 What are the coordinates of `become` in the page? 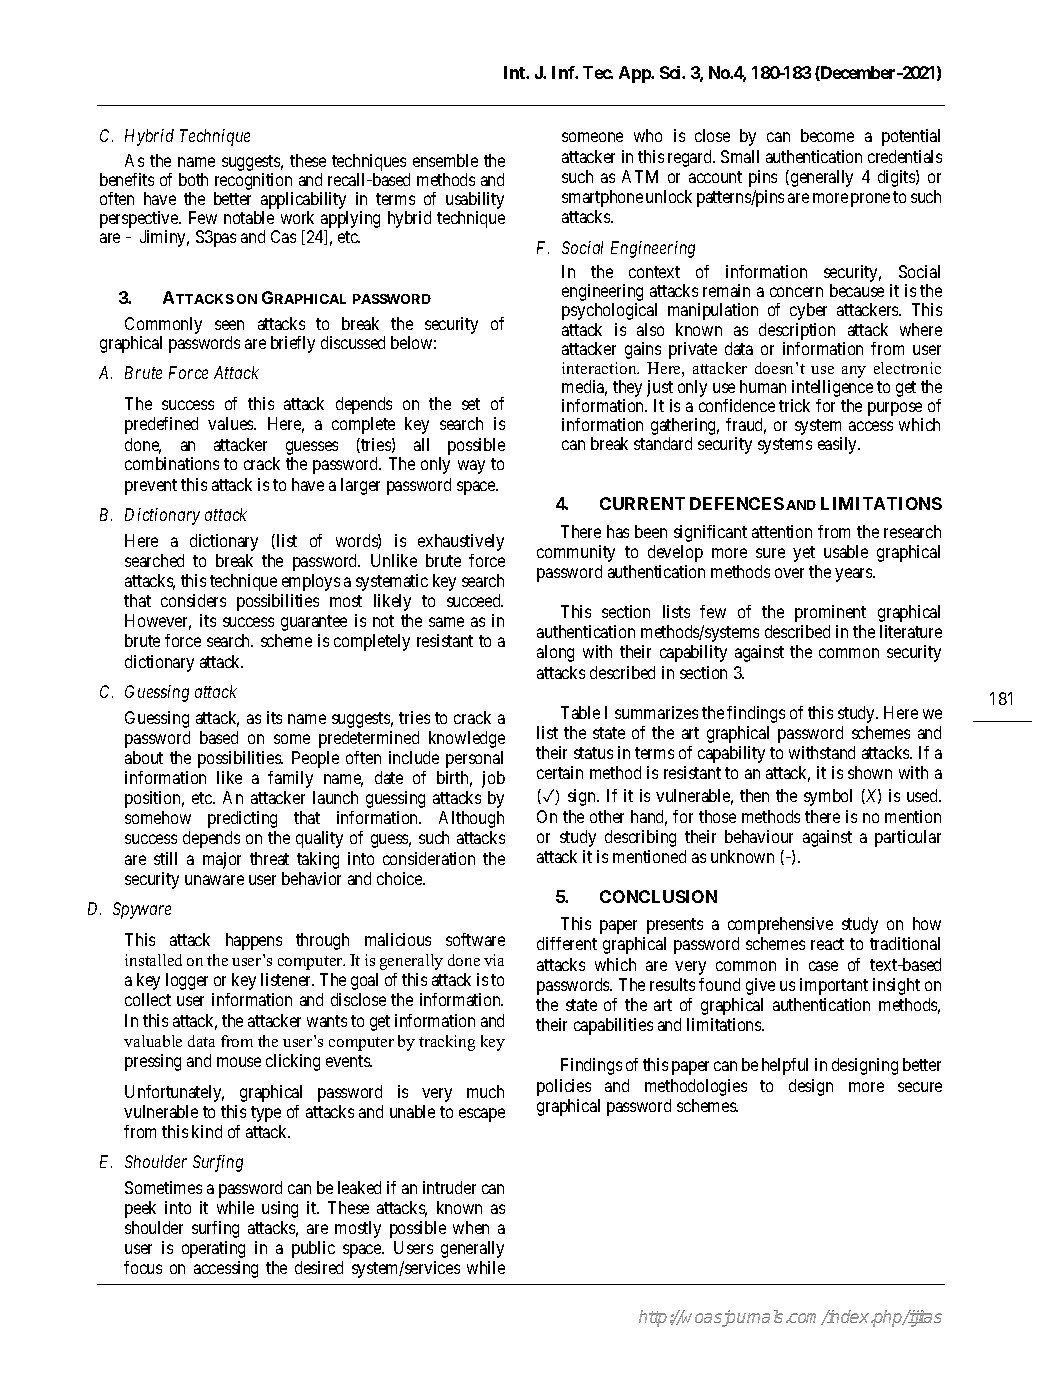 It's located at (827, 135).
